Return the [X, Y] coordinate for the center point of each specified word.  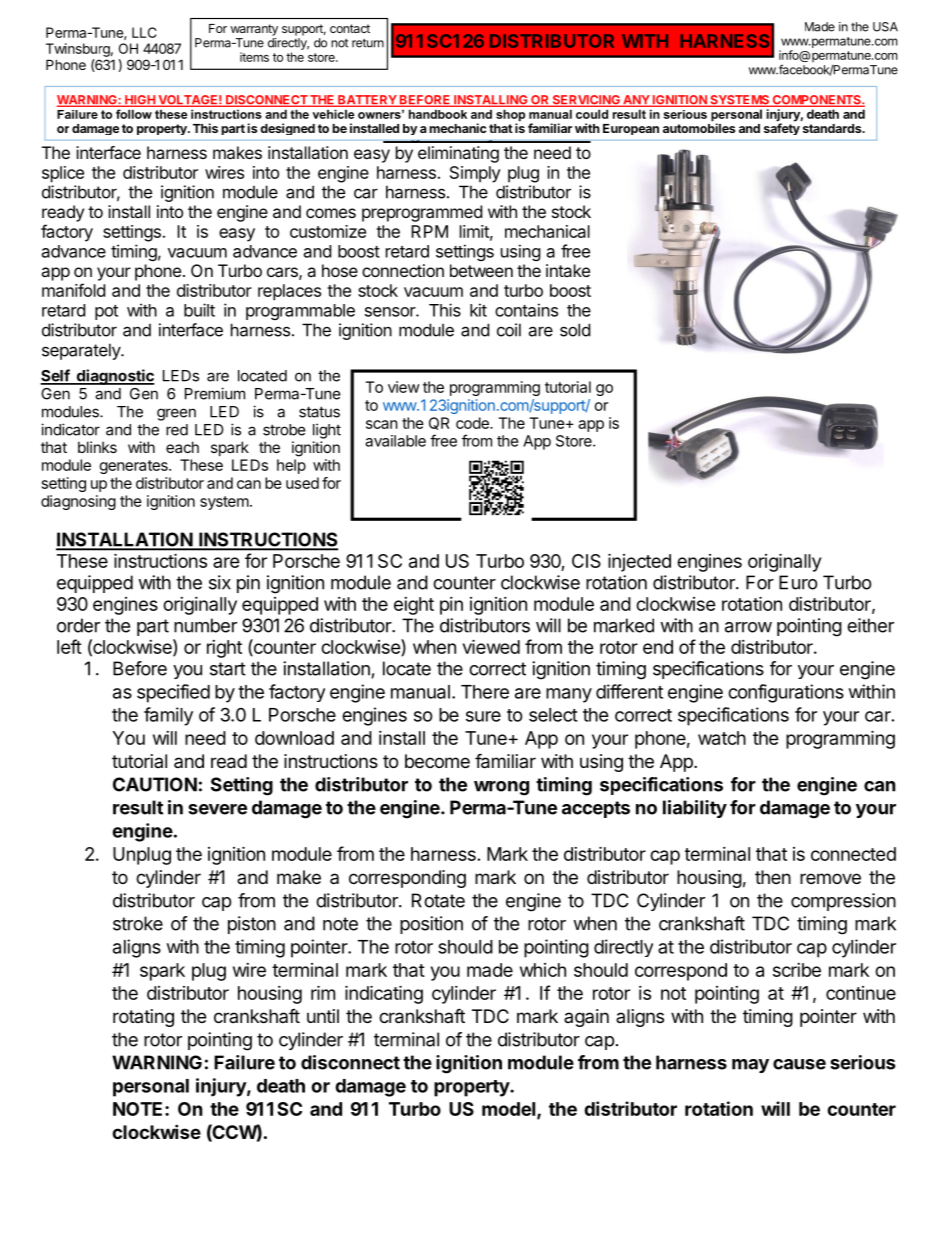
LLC [144, 32]
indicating [384, 994]
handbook [438, 114]
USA [885, 27]
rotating [143, 1018]
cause [799, 1064]
